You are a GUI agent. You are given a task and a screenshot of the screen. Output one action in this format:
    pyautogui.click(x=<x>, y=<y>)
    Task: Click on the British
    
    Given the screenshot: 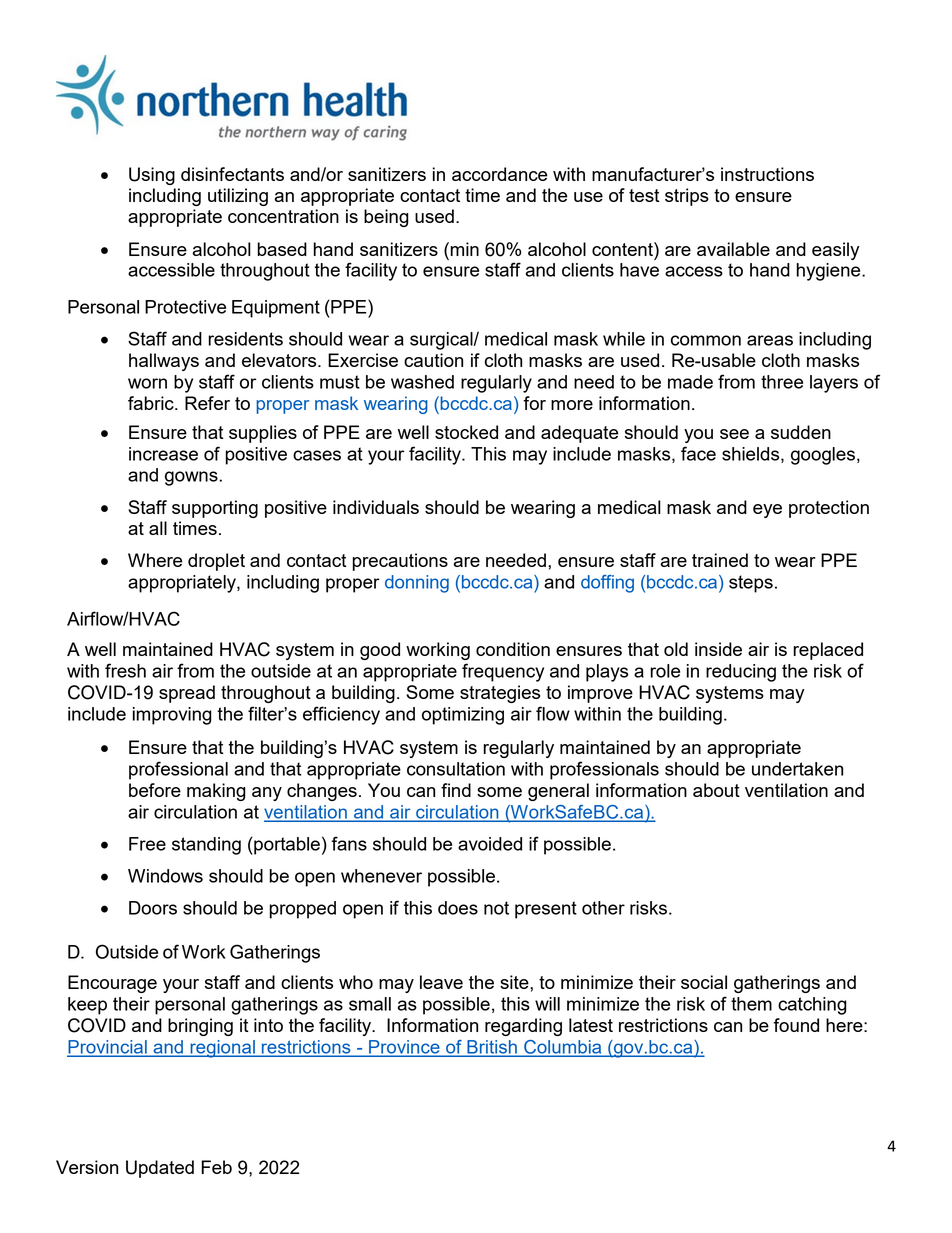 What is the action you would take?
    pyautogui.click(x=492, y=1048)
